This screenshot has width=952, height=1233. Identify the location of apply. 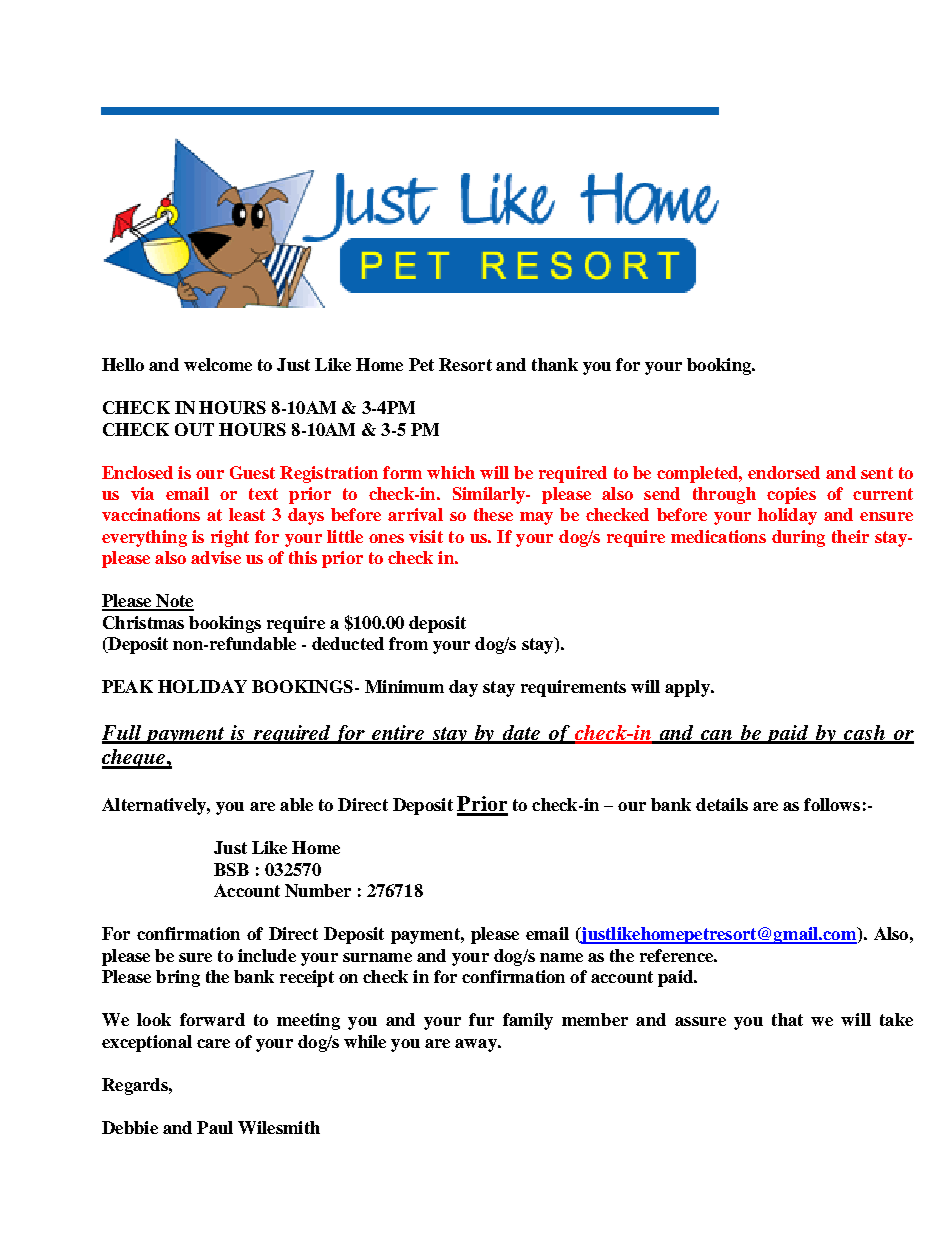
(688, 688).
